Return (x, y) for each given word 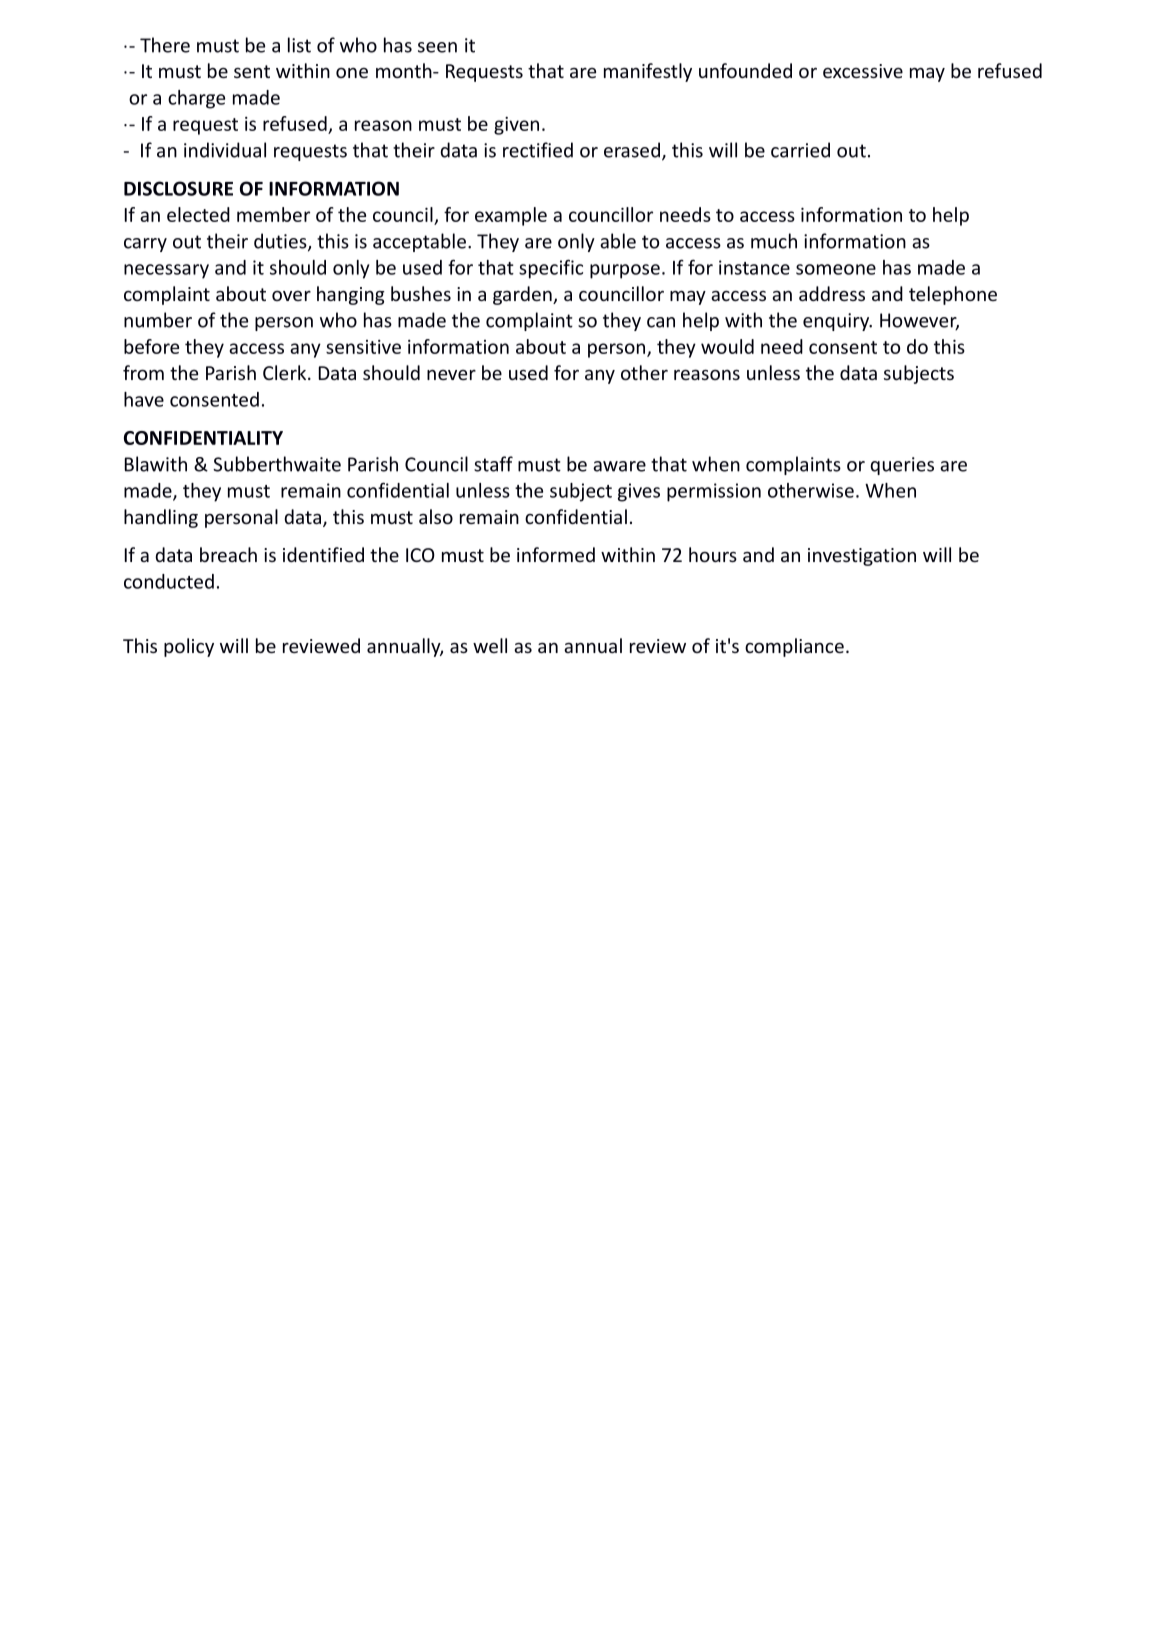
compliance (794, 647)
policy (189, 647)
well (490, 645)
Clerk (286, 372)
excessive (863, 71)
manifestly (648, 72)
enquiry (837, 322)
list (299, 45)
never (451, 375)
